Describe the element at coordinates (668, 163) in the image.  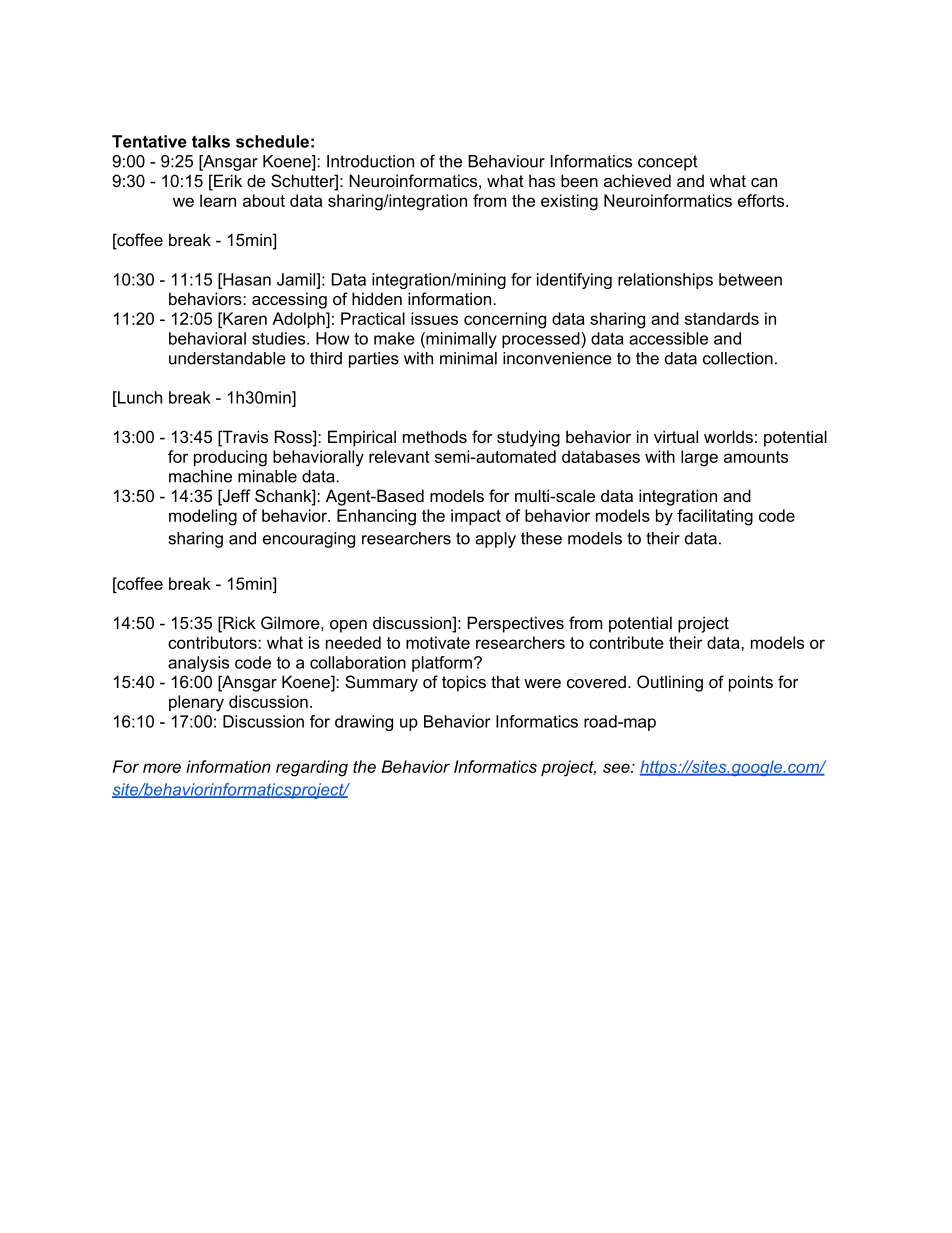
I see `concept` at that location.
